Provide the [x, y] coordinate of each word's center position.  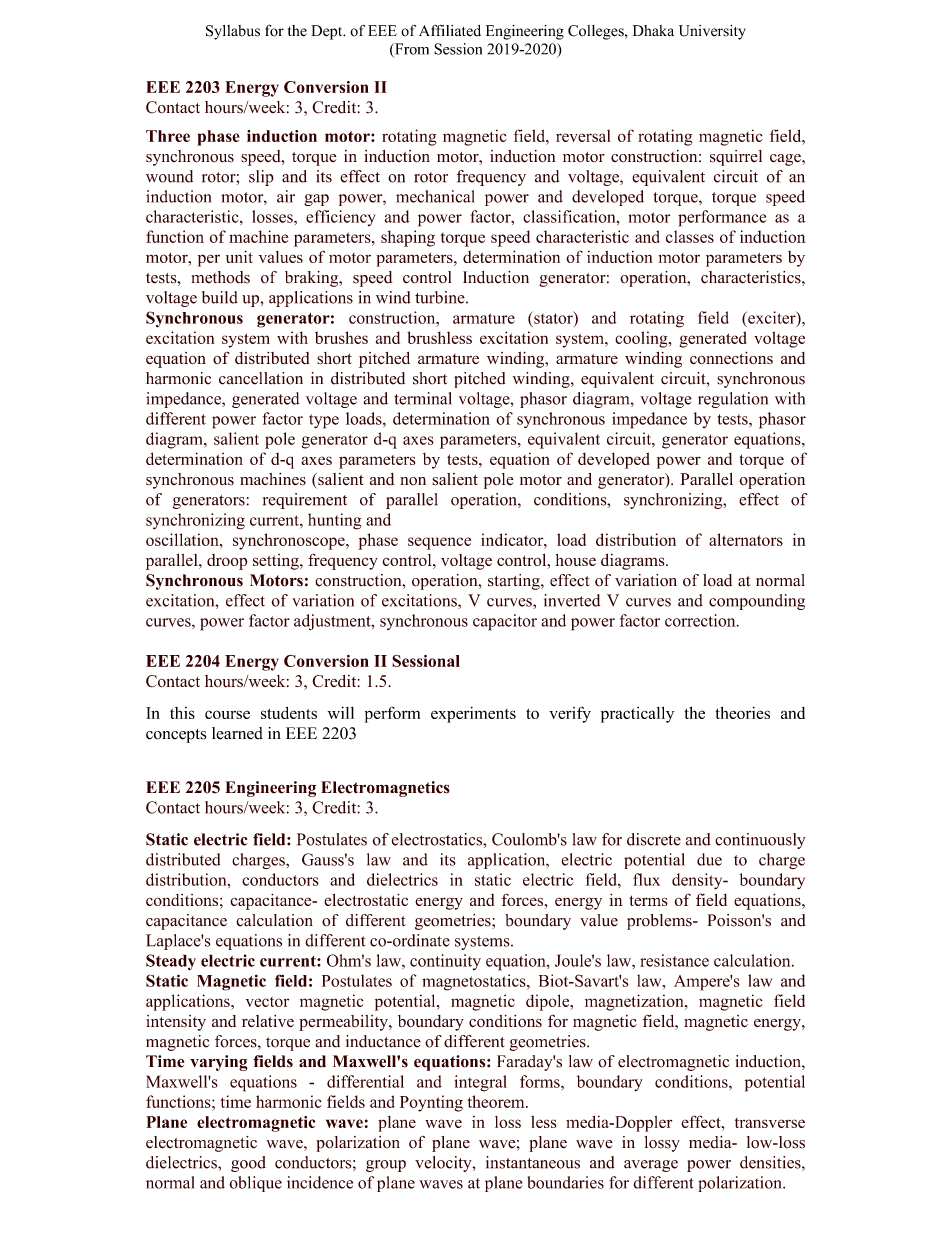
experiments [473, 715]
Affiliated [450, 30]
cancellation [261, 378]
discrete [654, 839]
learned [237, 733]
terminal [423, 398]
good [248, 1164]
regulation [733, 400]
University [712, 32]
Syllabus [233, 32]
